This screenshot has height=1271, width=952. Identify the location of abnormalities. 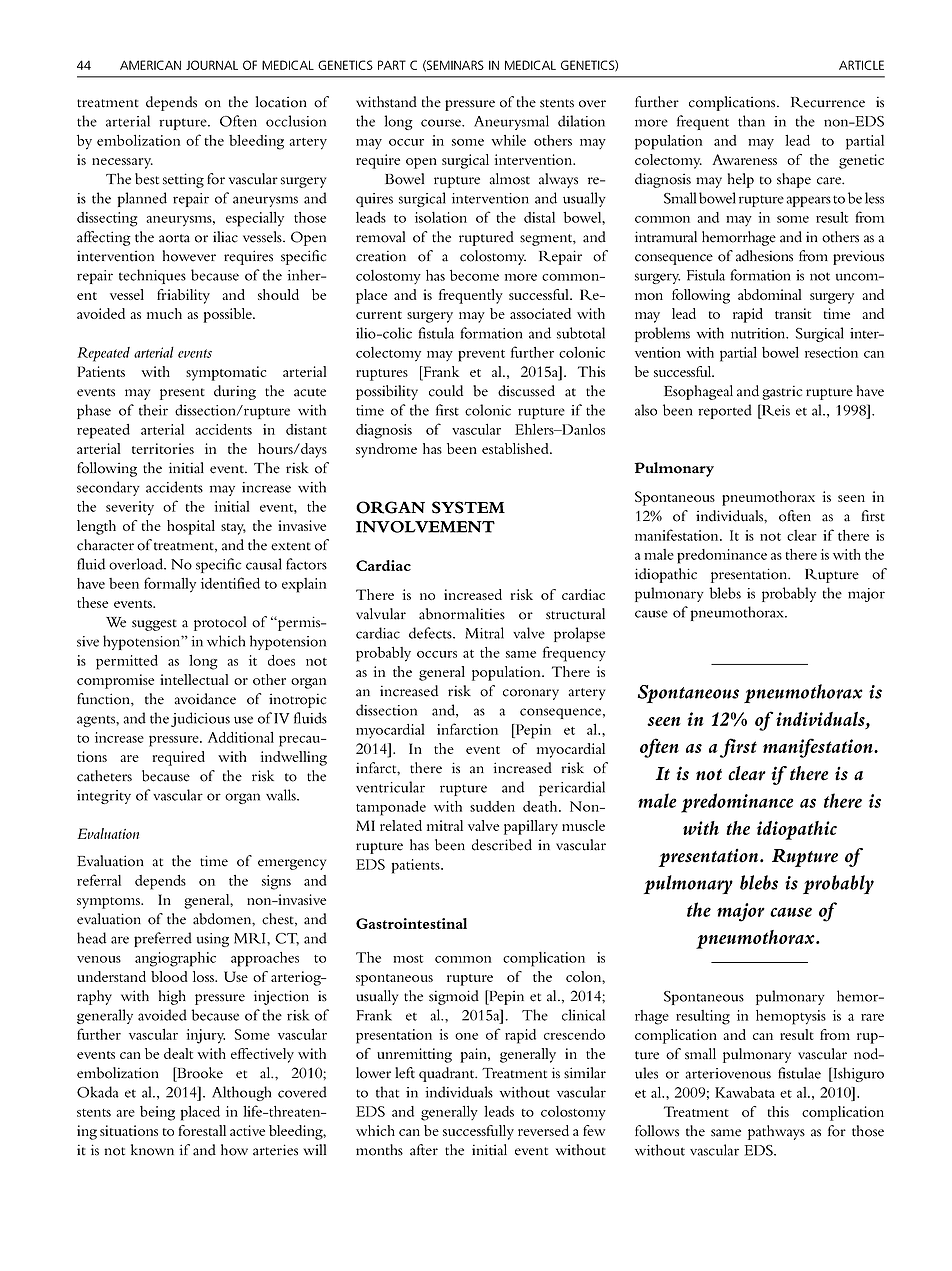
(462, 614).
